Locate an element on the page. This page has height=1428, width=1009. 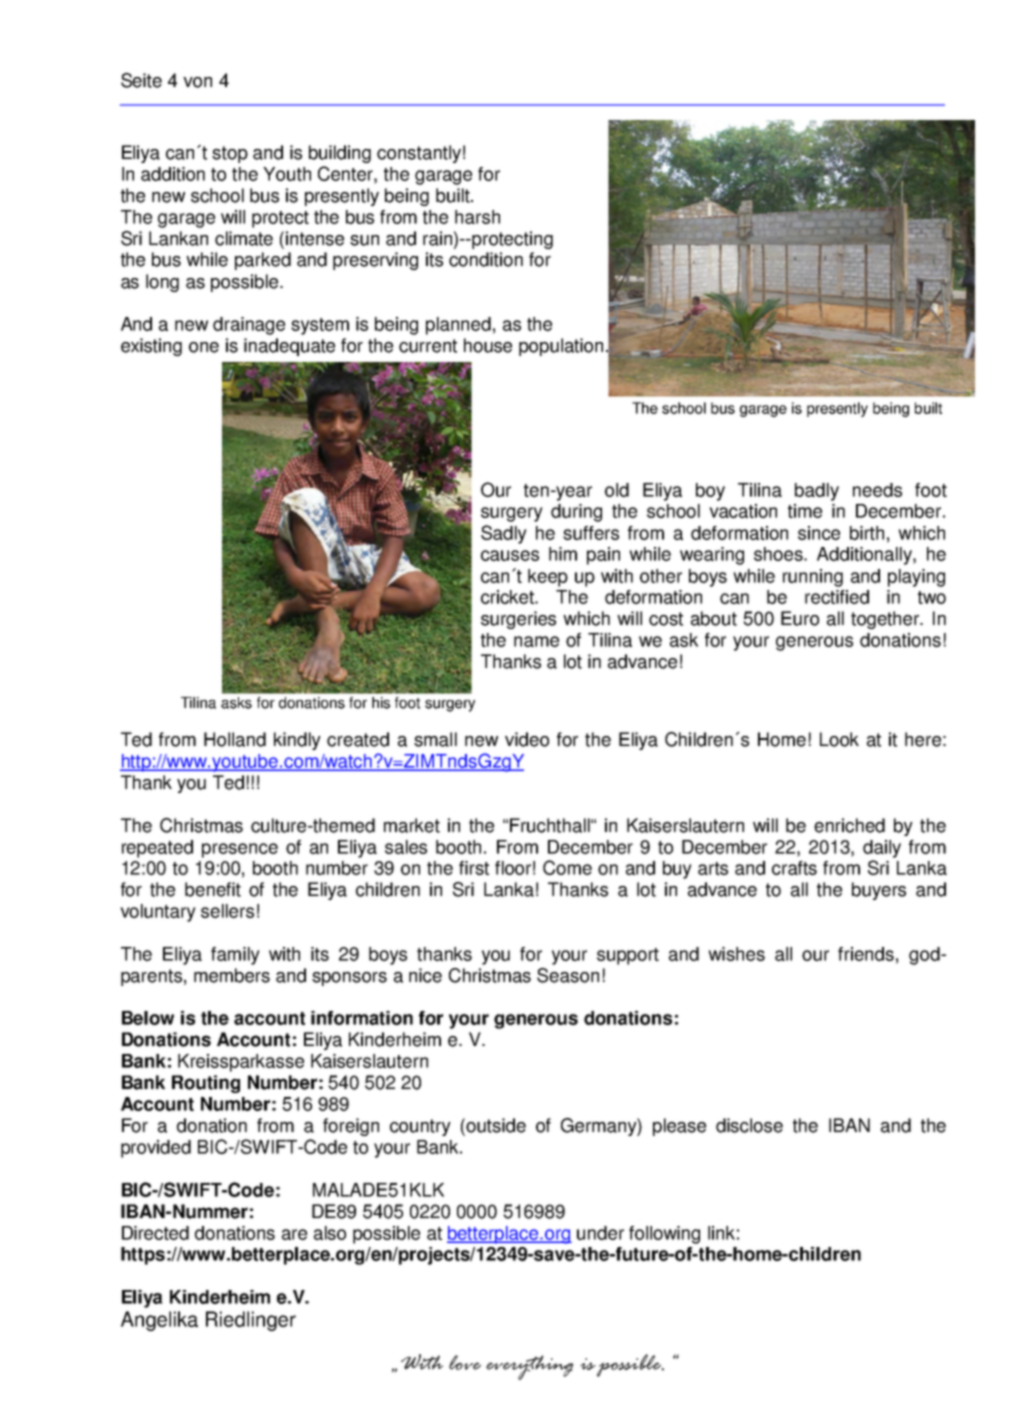
stop is located at coordinates (230, 154).
